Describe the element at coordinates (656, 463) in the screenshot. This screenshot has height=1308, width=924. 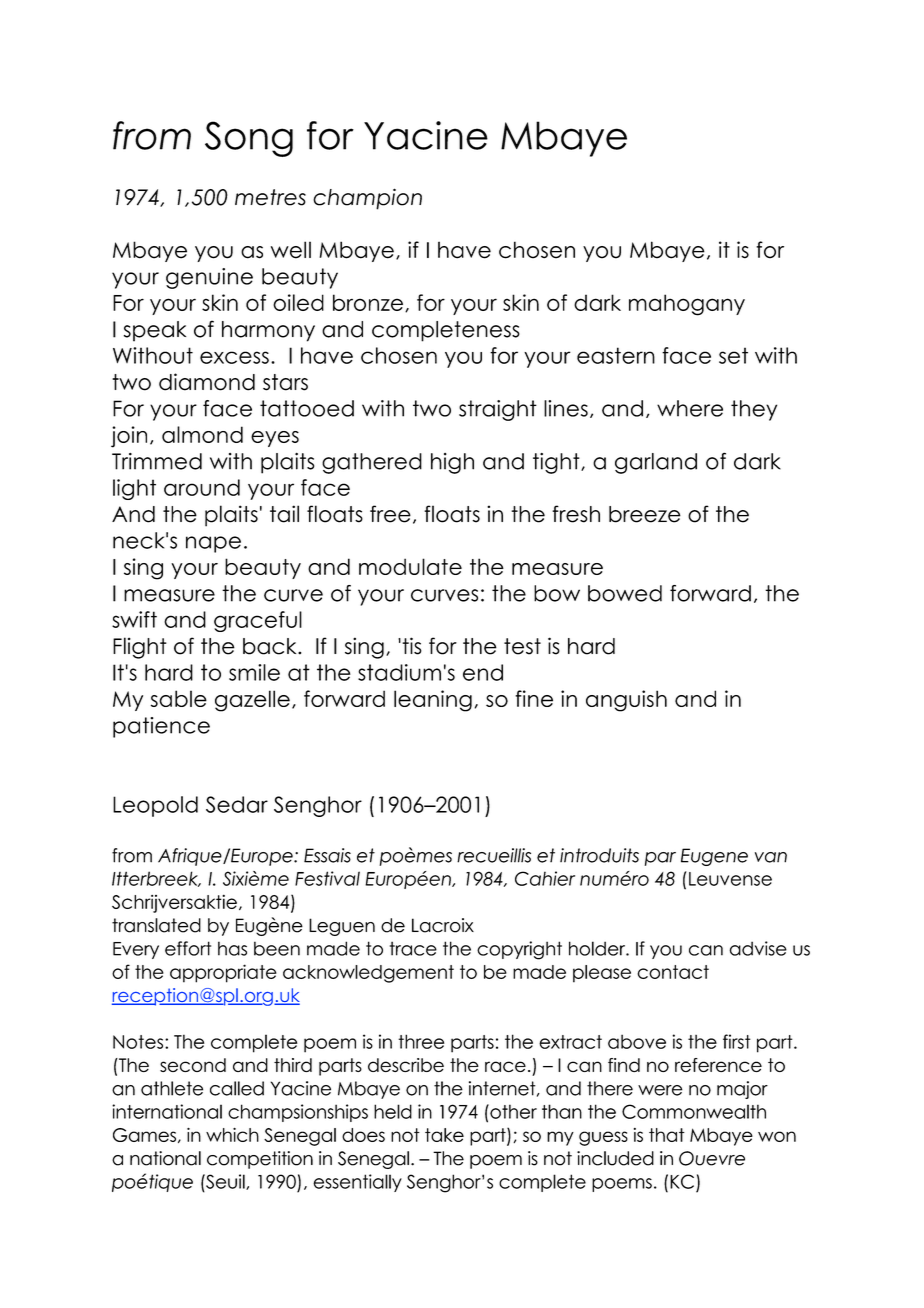
I see `garland` at that location.
